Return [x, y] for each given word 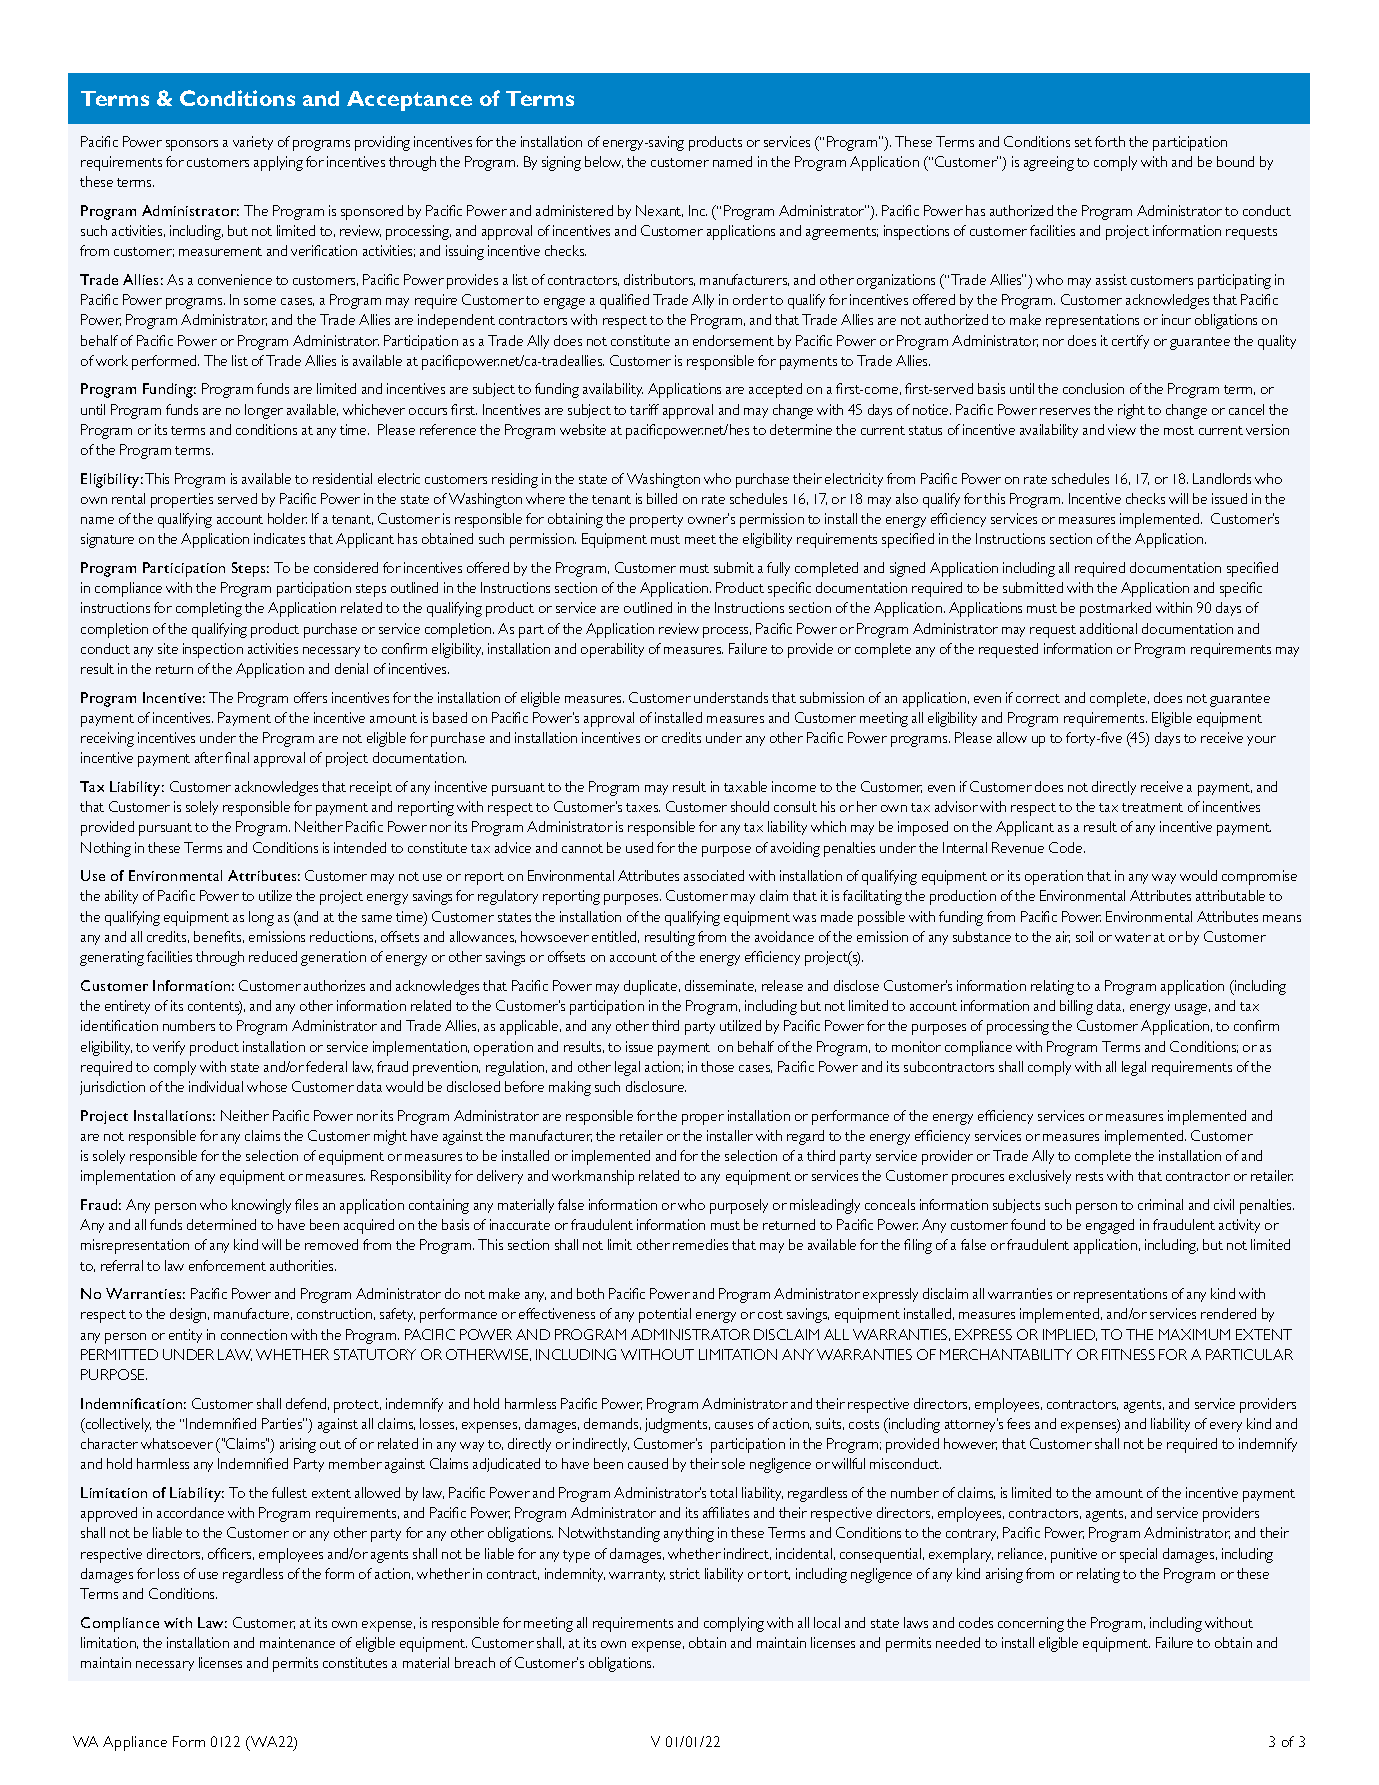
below [604, 162]
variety [253, 143]
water [1133, 937]
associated [714, 875]
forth [1110, 141]
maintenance [297, 1642]
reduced [273, 956]
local [827, 1622]
